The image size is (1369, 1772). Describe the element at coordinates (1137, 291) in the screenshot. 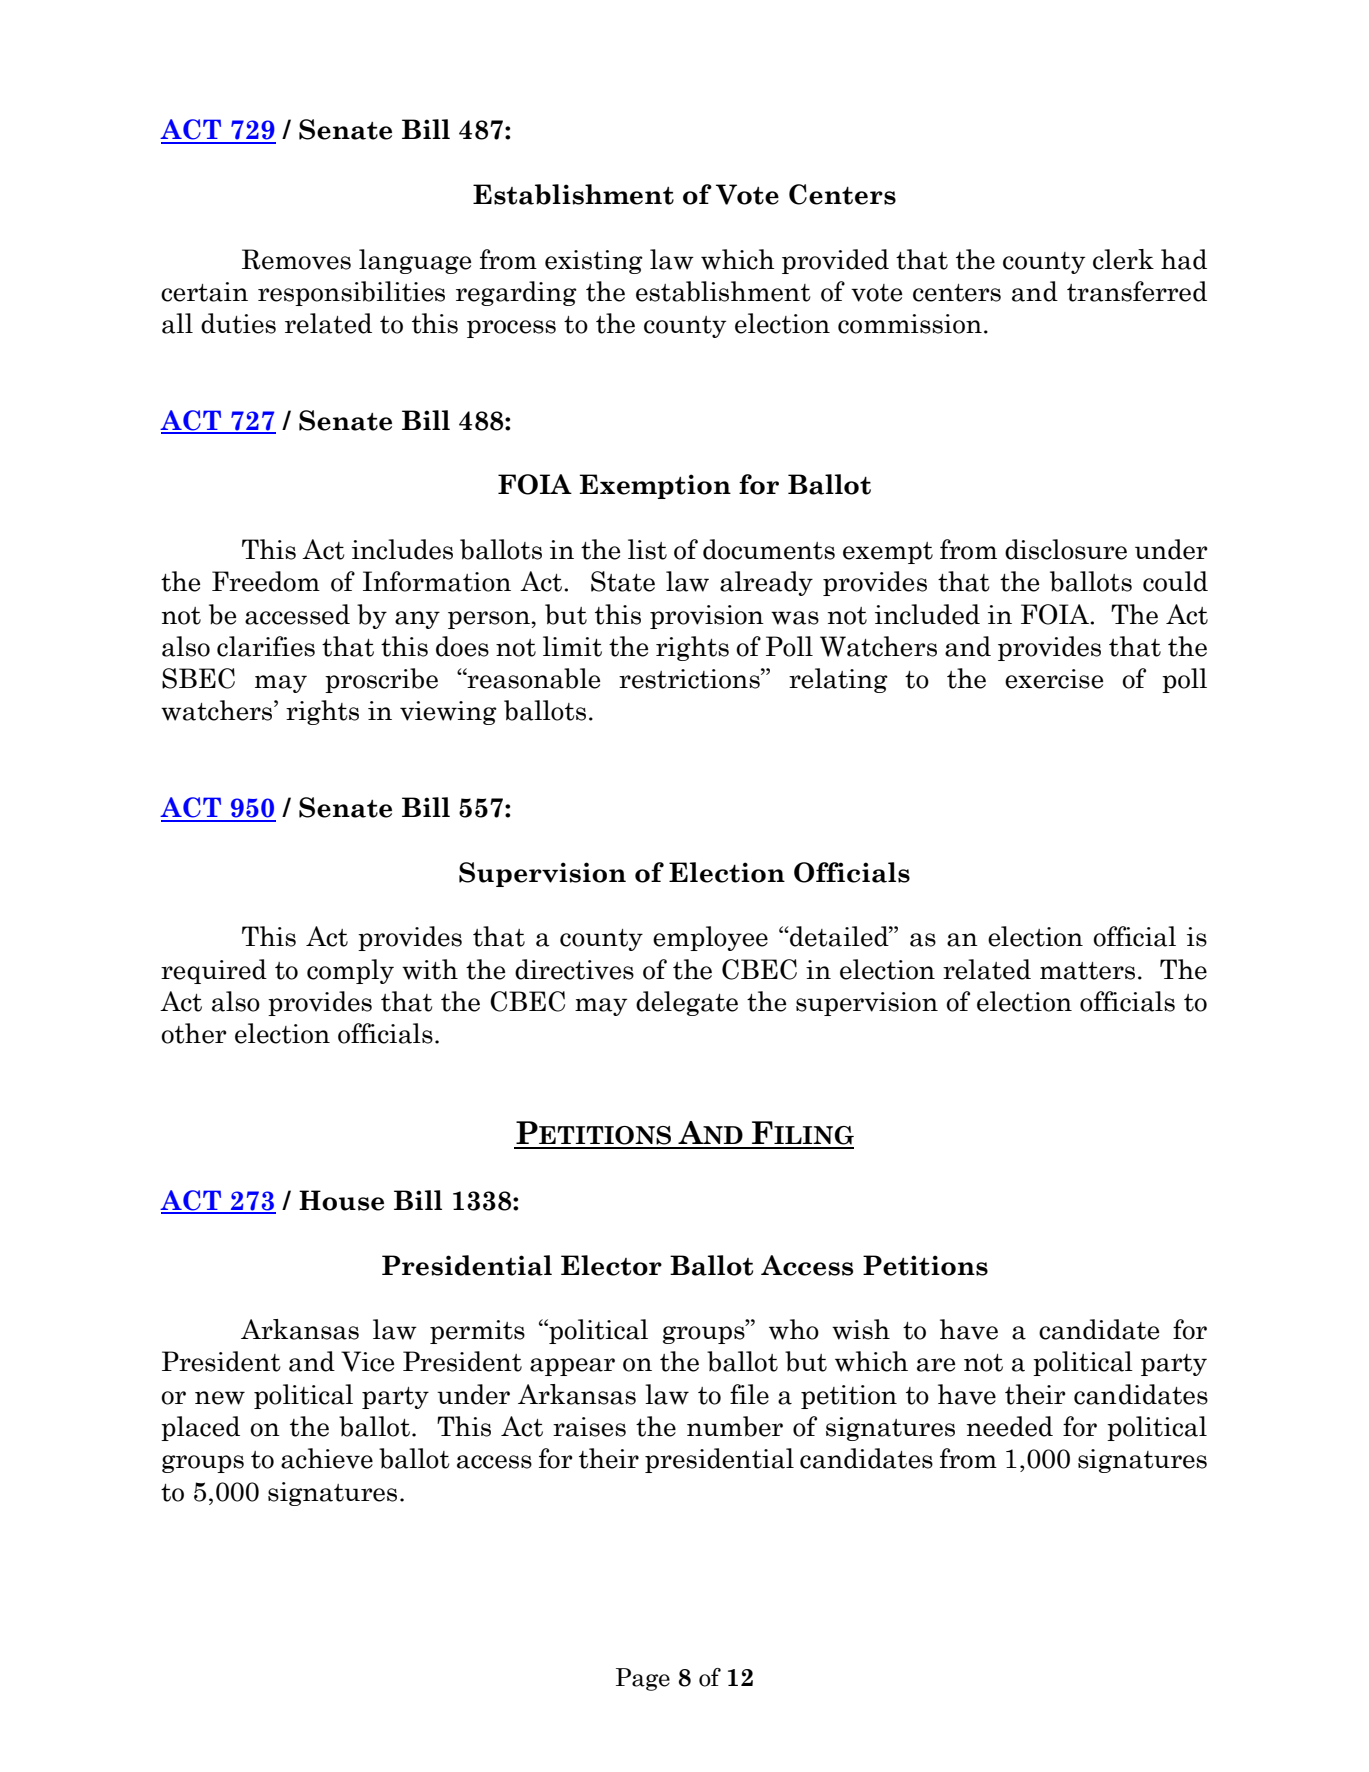

I see `transferred` at that location.
